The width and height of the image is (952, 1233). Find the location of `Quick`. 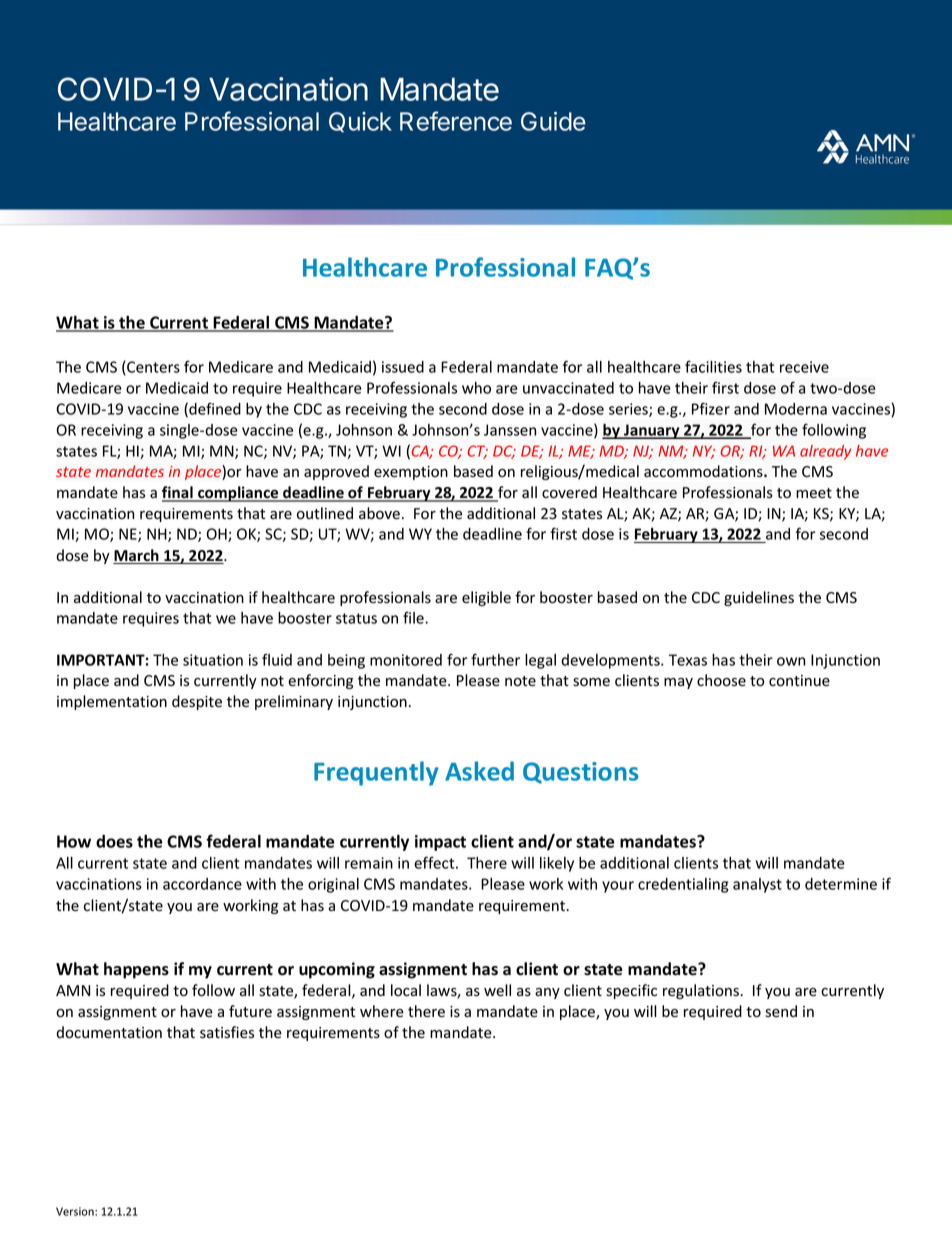

Quick is located at coordinates (360, 122).
